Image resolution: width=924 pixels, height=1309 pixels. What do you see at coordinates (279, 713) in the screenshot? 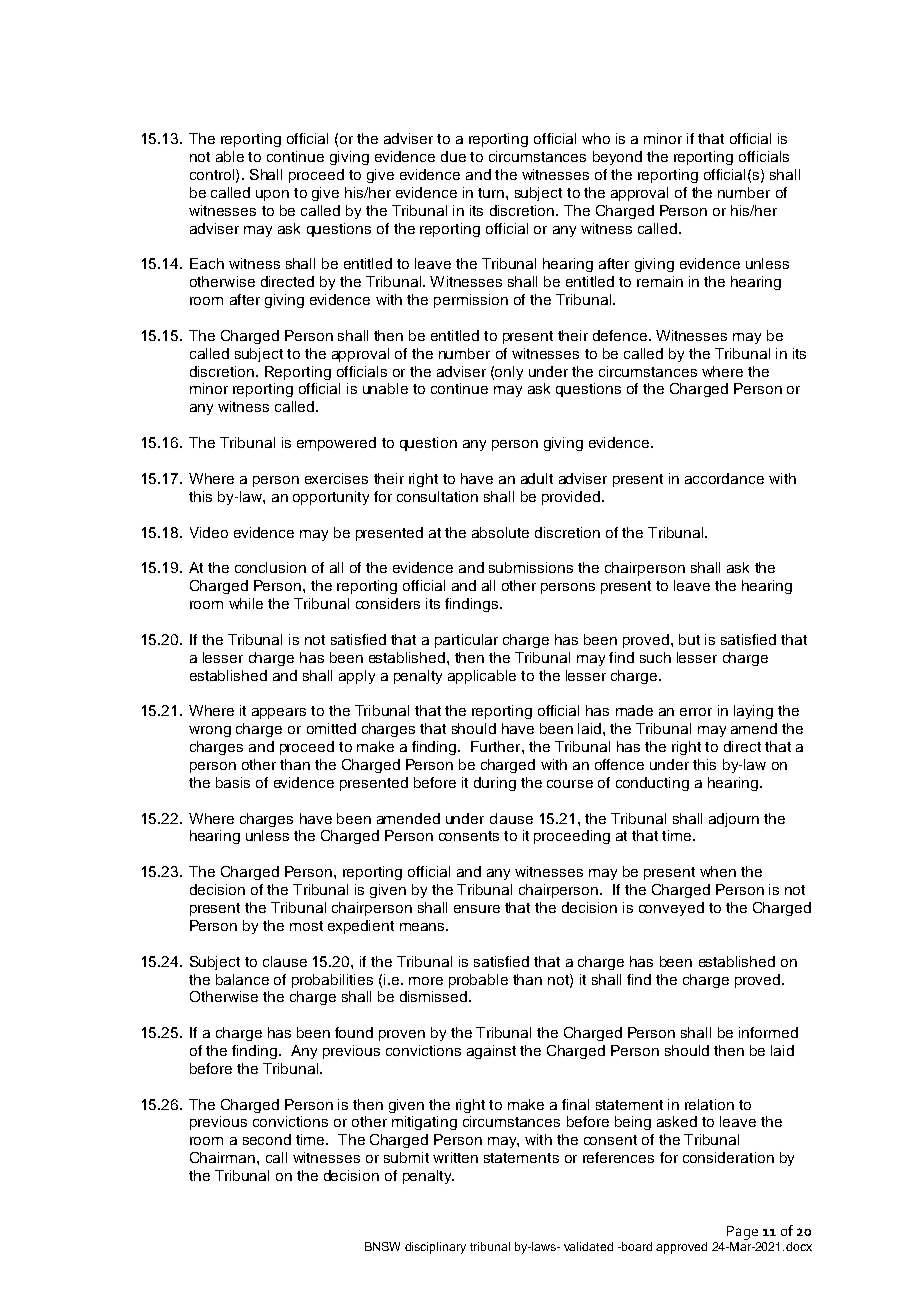
I see `appears` at bounding box center [279, 713].
